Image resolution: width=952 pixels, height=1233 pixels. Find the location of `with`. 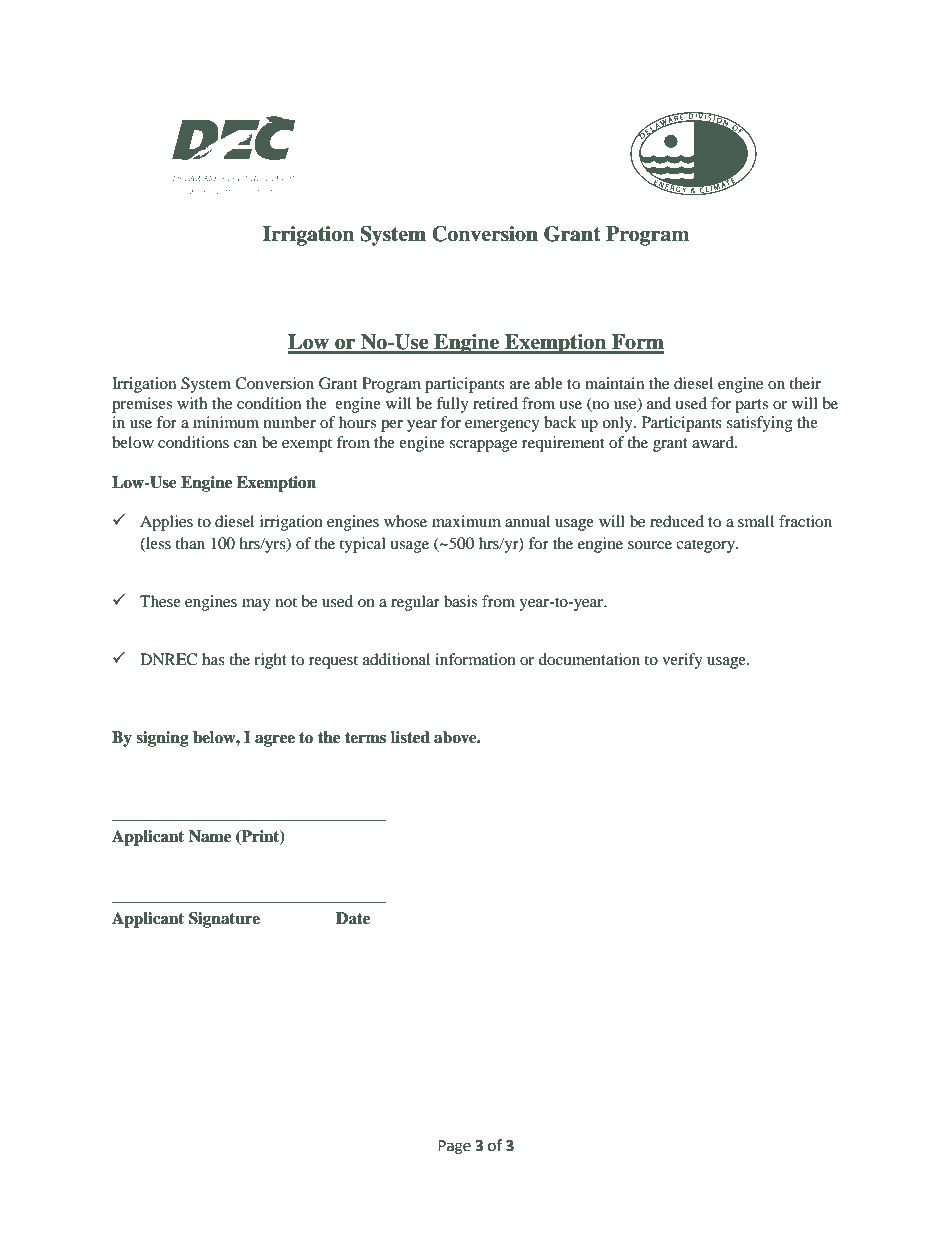

with is located at coordinates (192, 403).
